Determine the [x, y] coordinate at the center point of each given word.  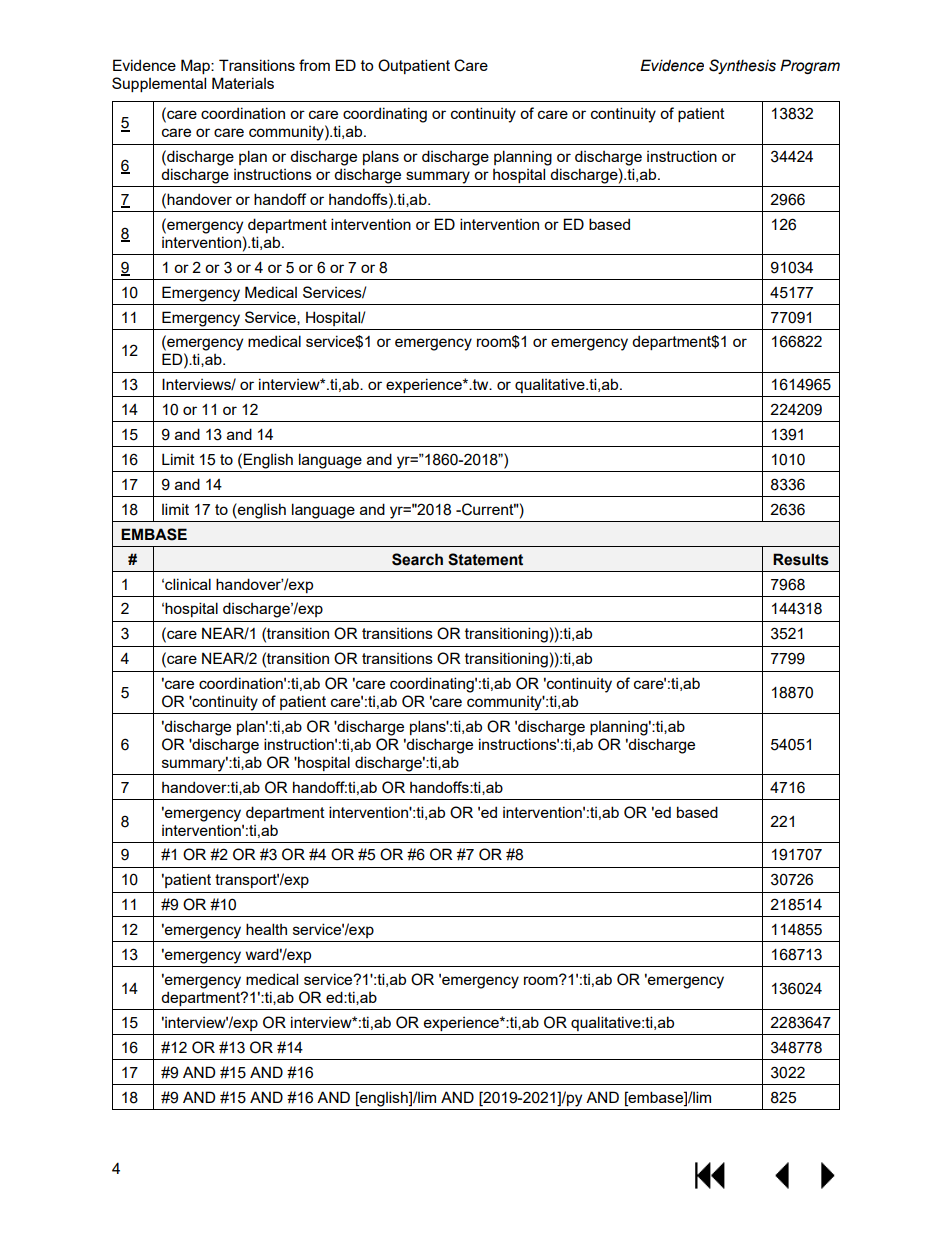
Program [810, 66]
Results [801, 559]
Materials [243, 83]
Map [196, 66]
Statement [485, 559]
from [314, 65]
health [266, 929]
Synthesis [742, 66]
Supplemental [159, 84]
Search [417, 559]
